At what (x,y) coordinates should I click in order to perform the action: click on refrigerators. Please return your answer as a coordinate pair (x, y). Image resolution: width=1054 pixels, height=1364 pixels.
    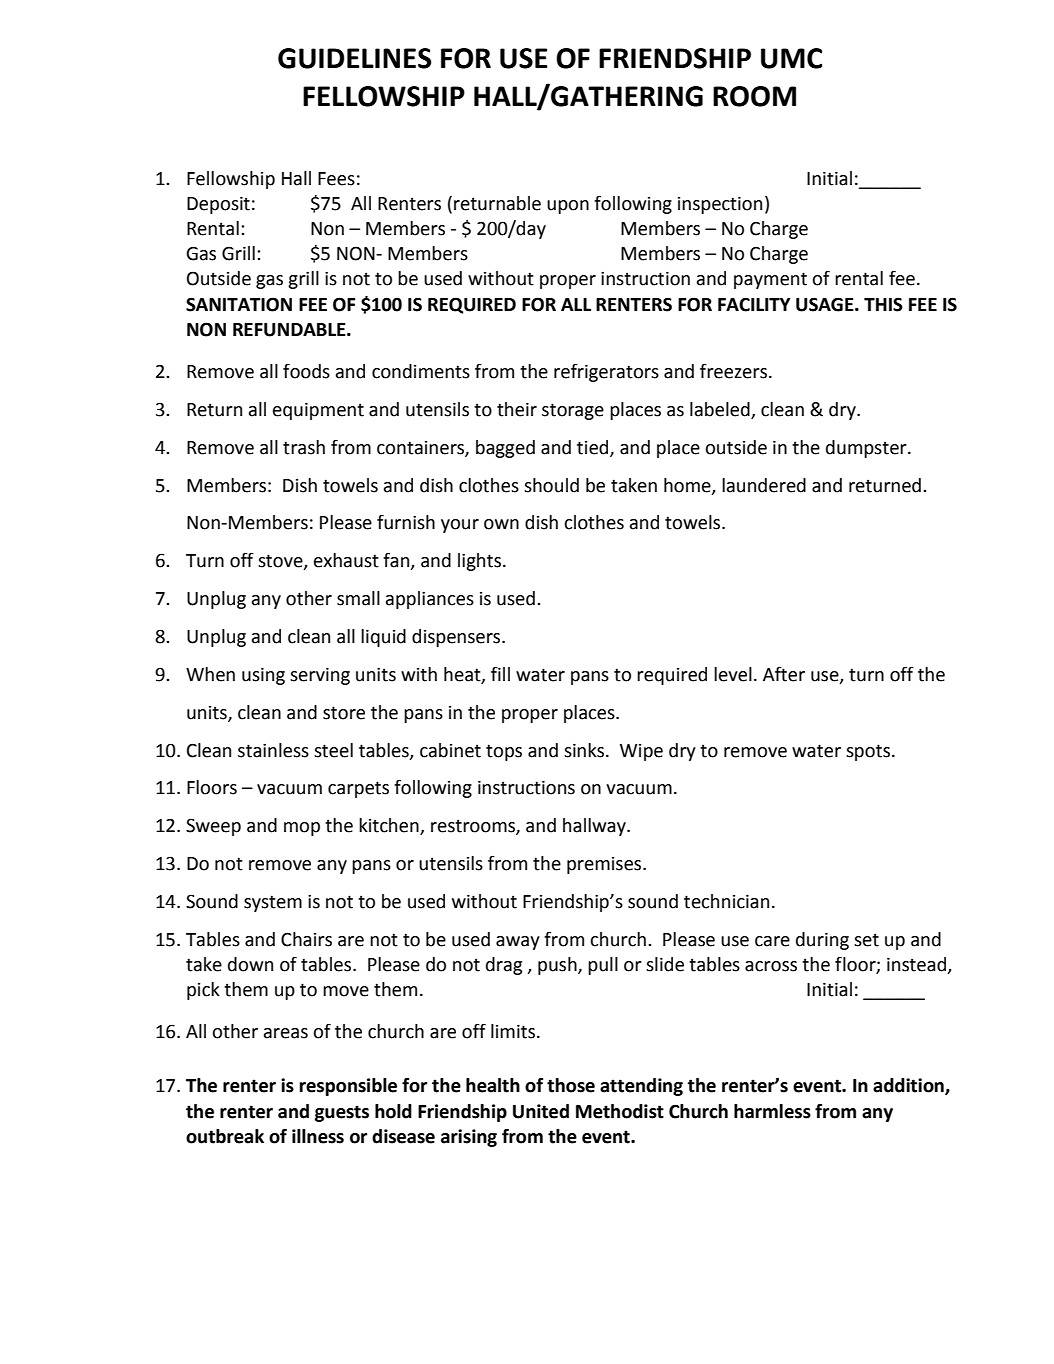
    Looking at the image, I should click on (606, 372).
